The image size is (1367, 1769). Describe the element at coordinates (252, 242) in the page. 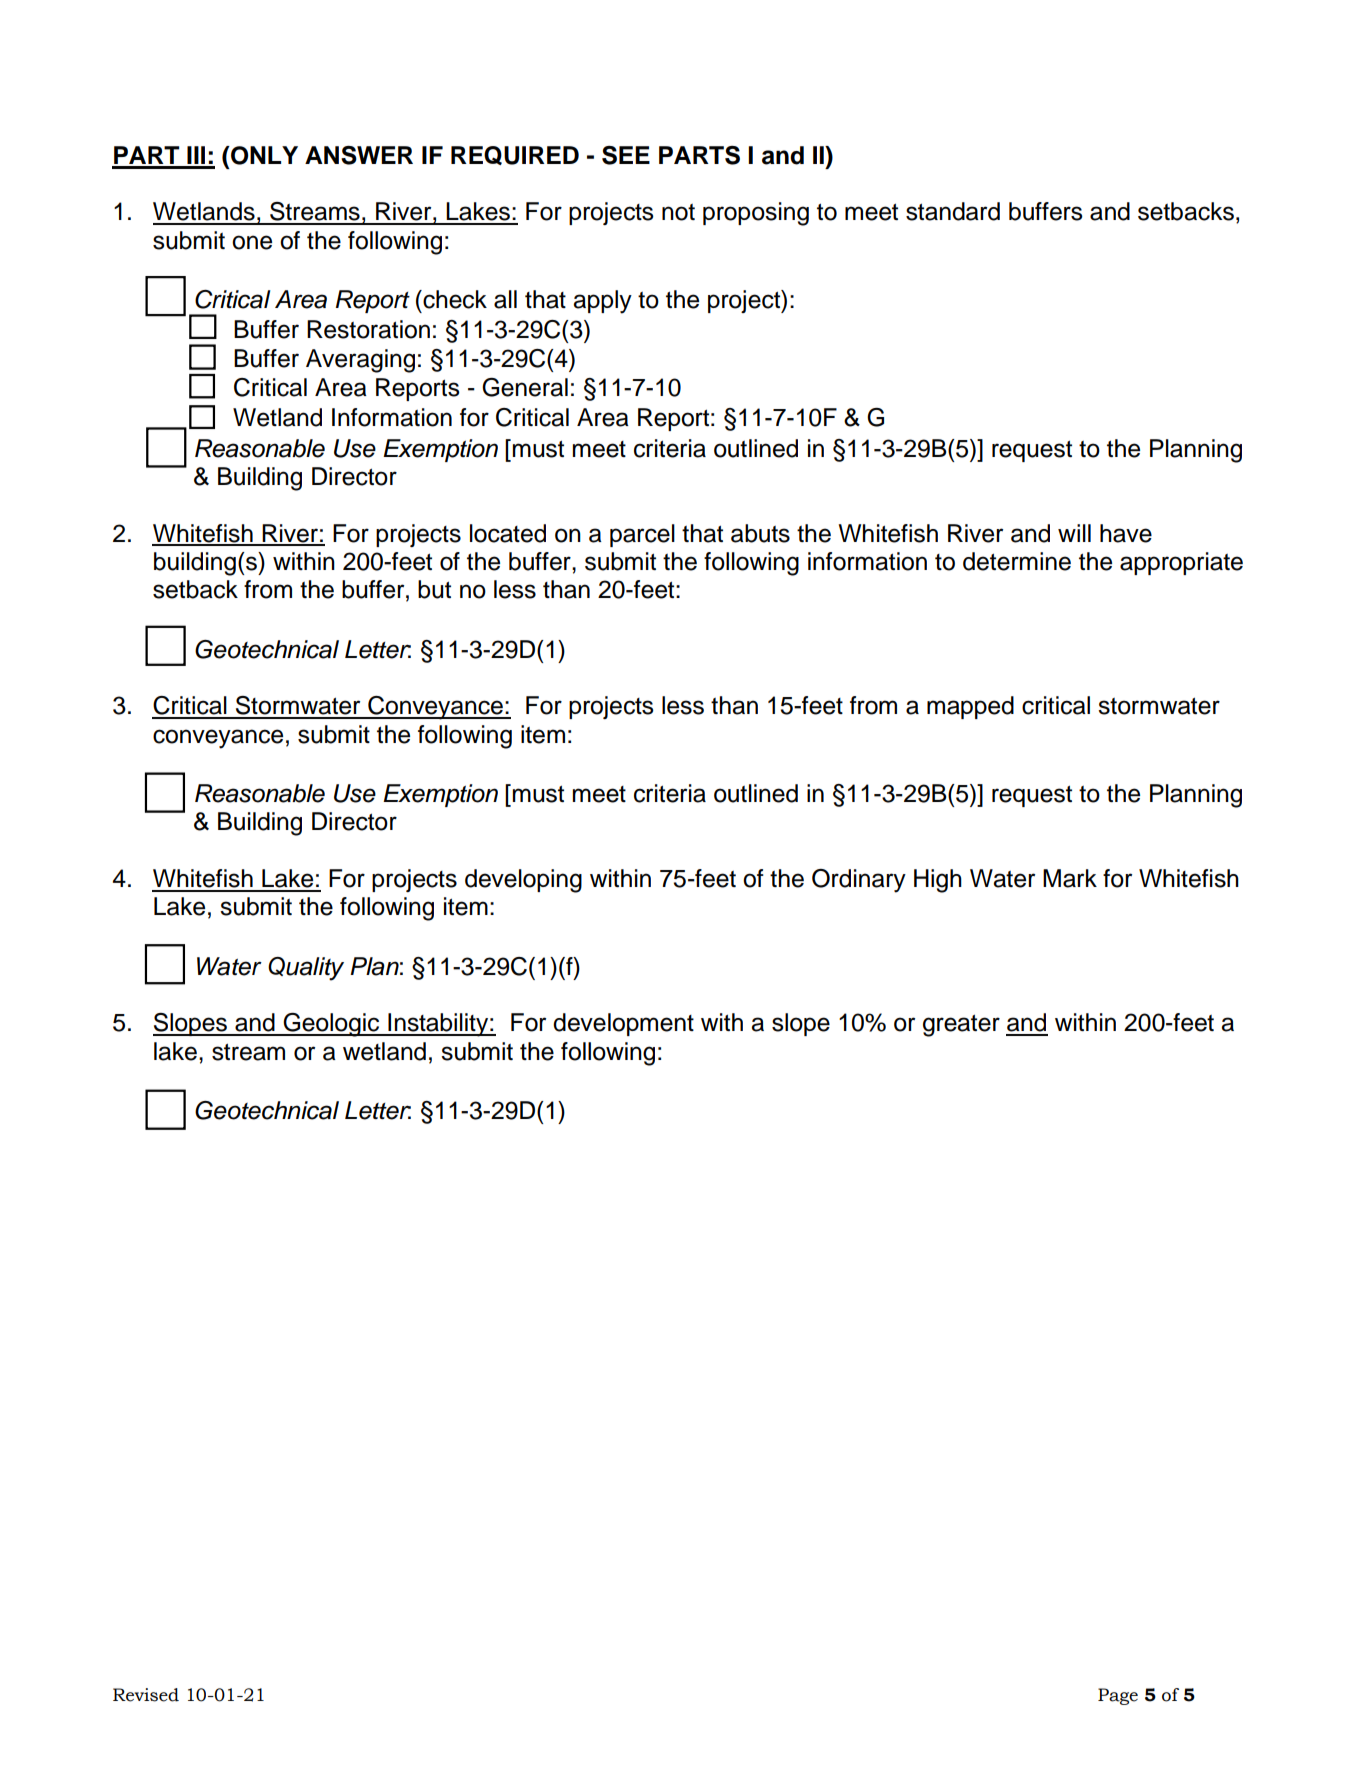

I see `one` at that location.
